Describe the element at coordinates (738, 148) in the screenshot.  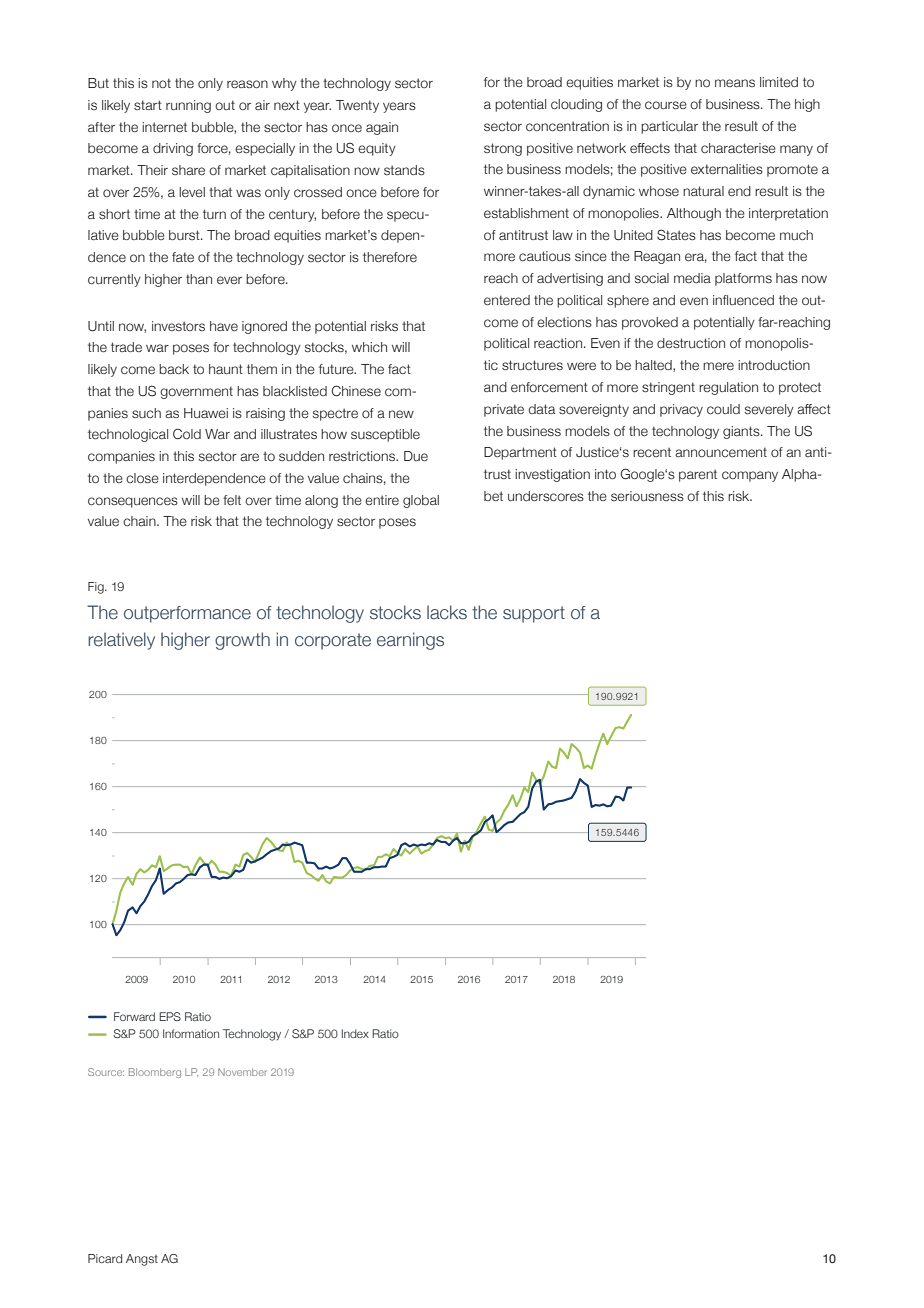
I see `characterise` at that location.
